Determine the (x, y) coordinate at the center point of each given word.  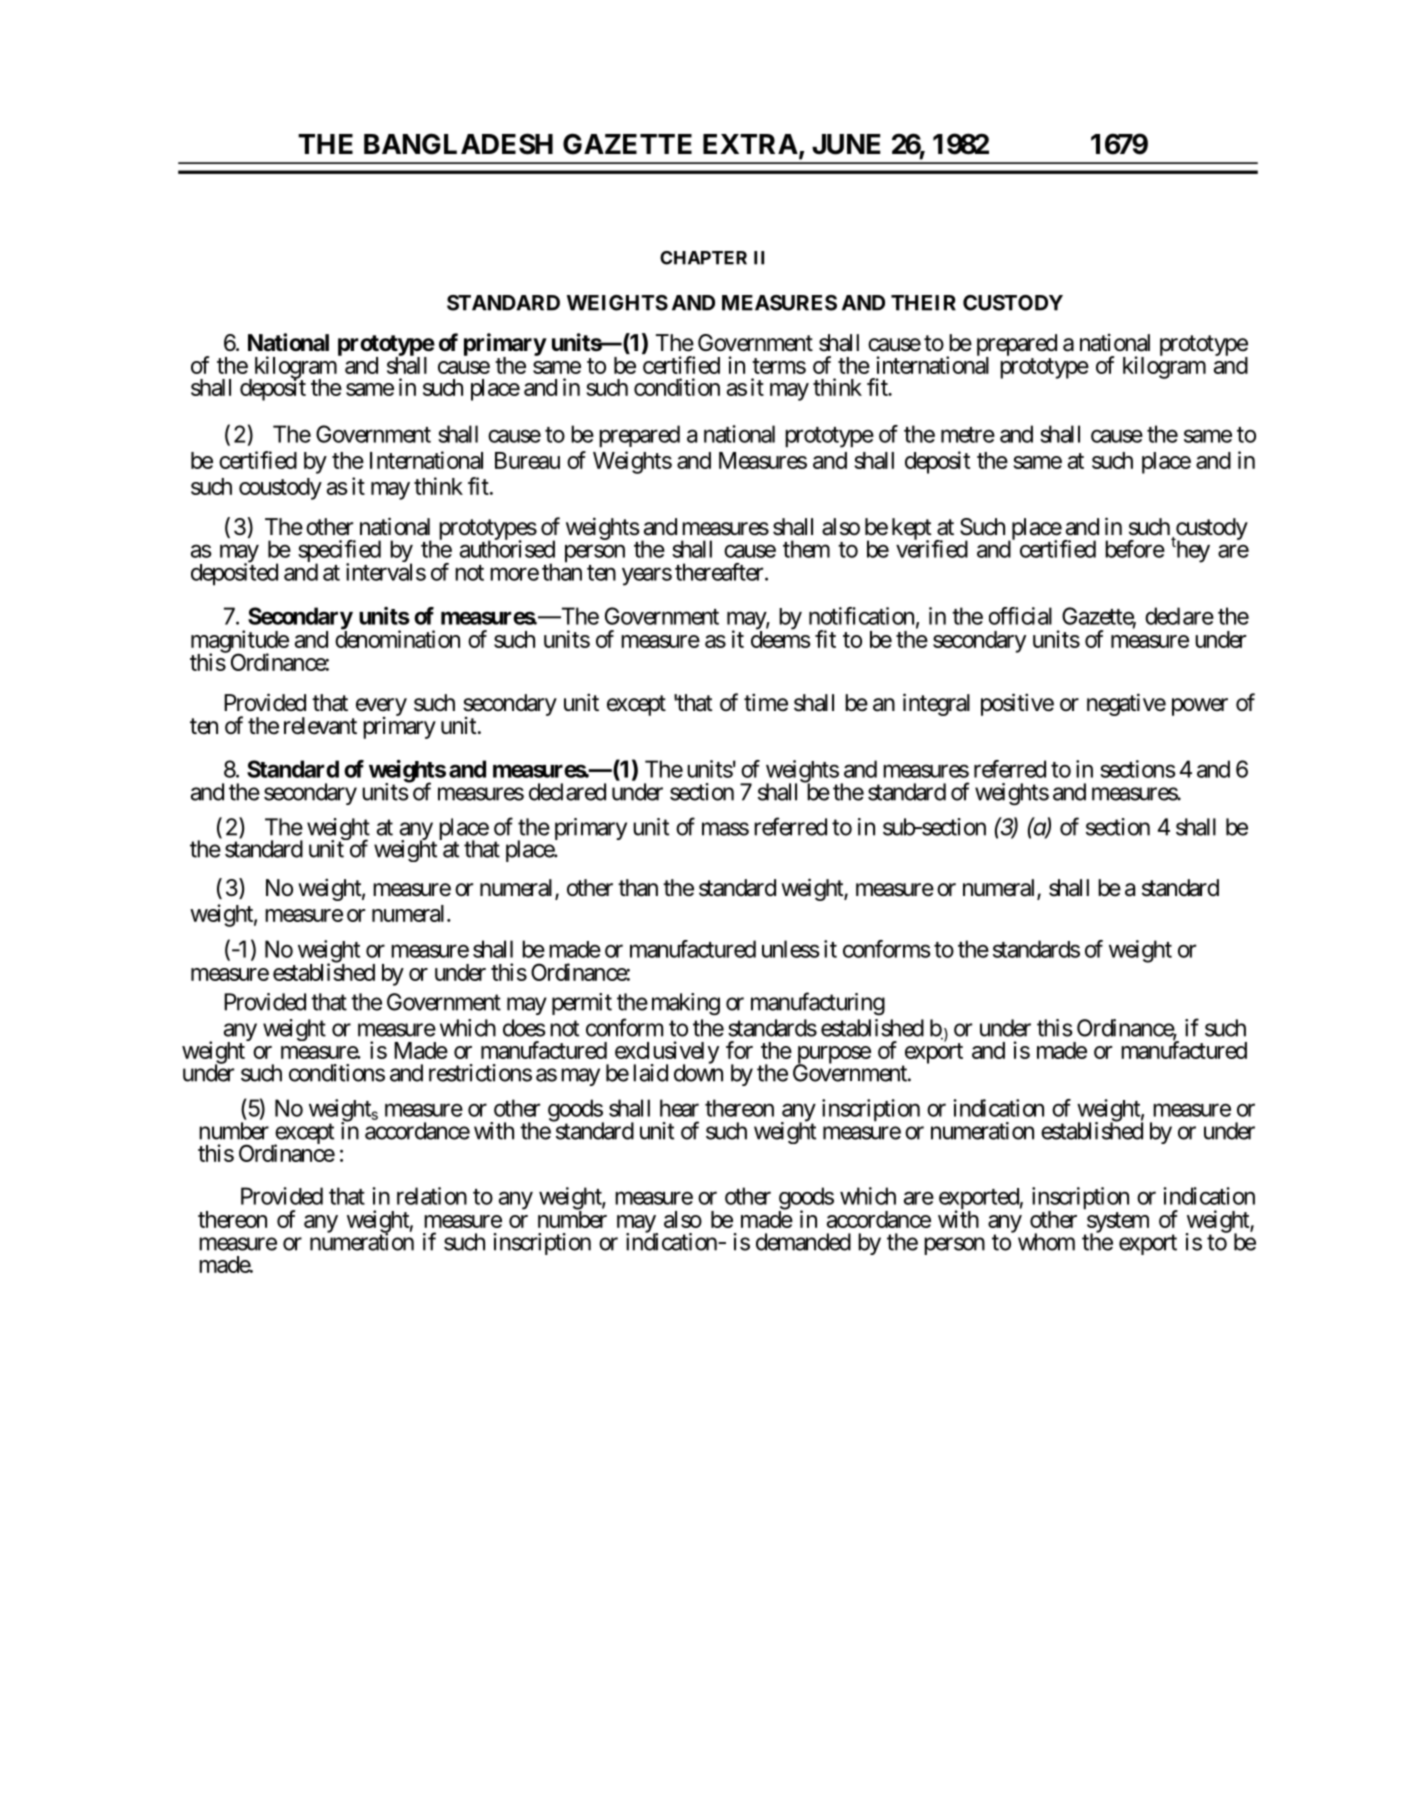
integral (936, 704)
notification (861, 616)
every (381, 708)
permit (582, 1004)
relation (432, 1196)
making (686, 1004)
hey (1192, 551)
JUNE (846, 144)
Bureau (527, 460)
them (806, 549)
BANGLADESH (458, 144)
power (1200, 707)
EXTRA (750, 144)
